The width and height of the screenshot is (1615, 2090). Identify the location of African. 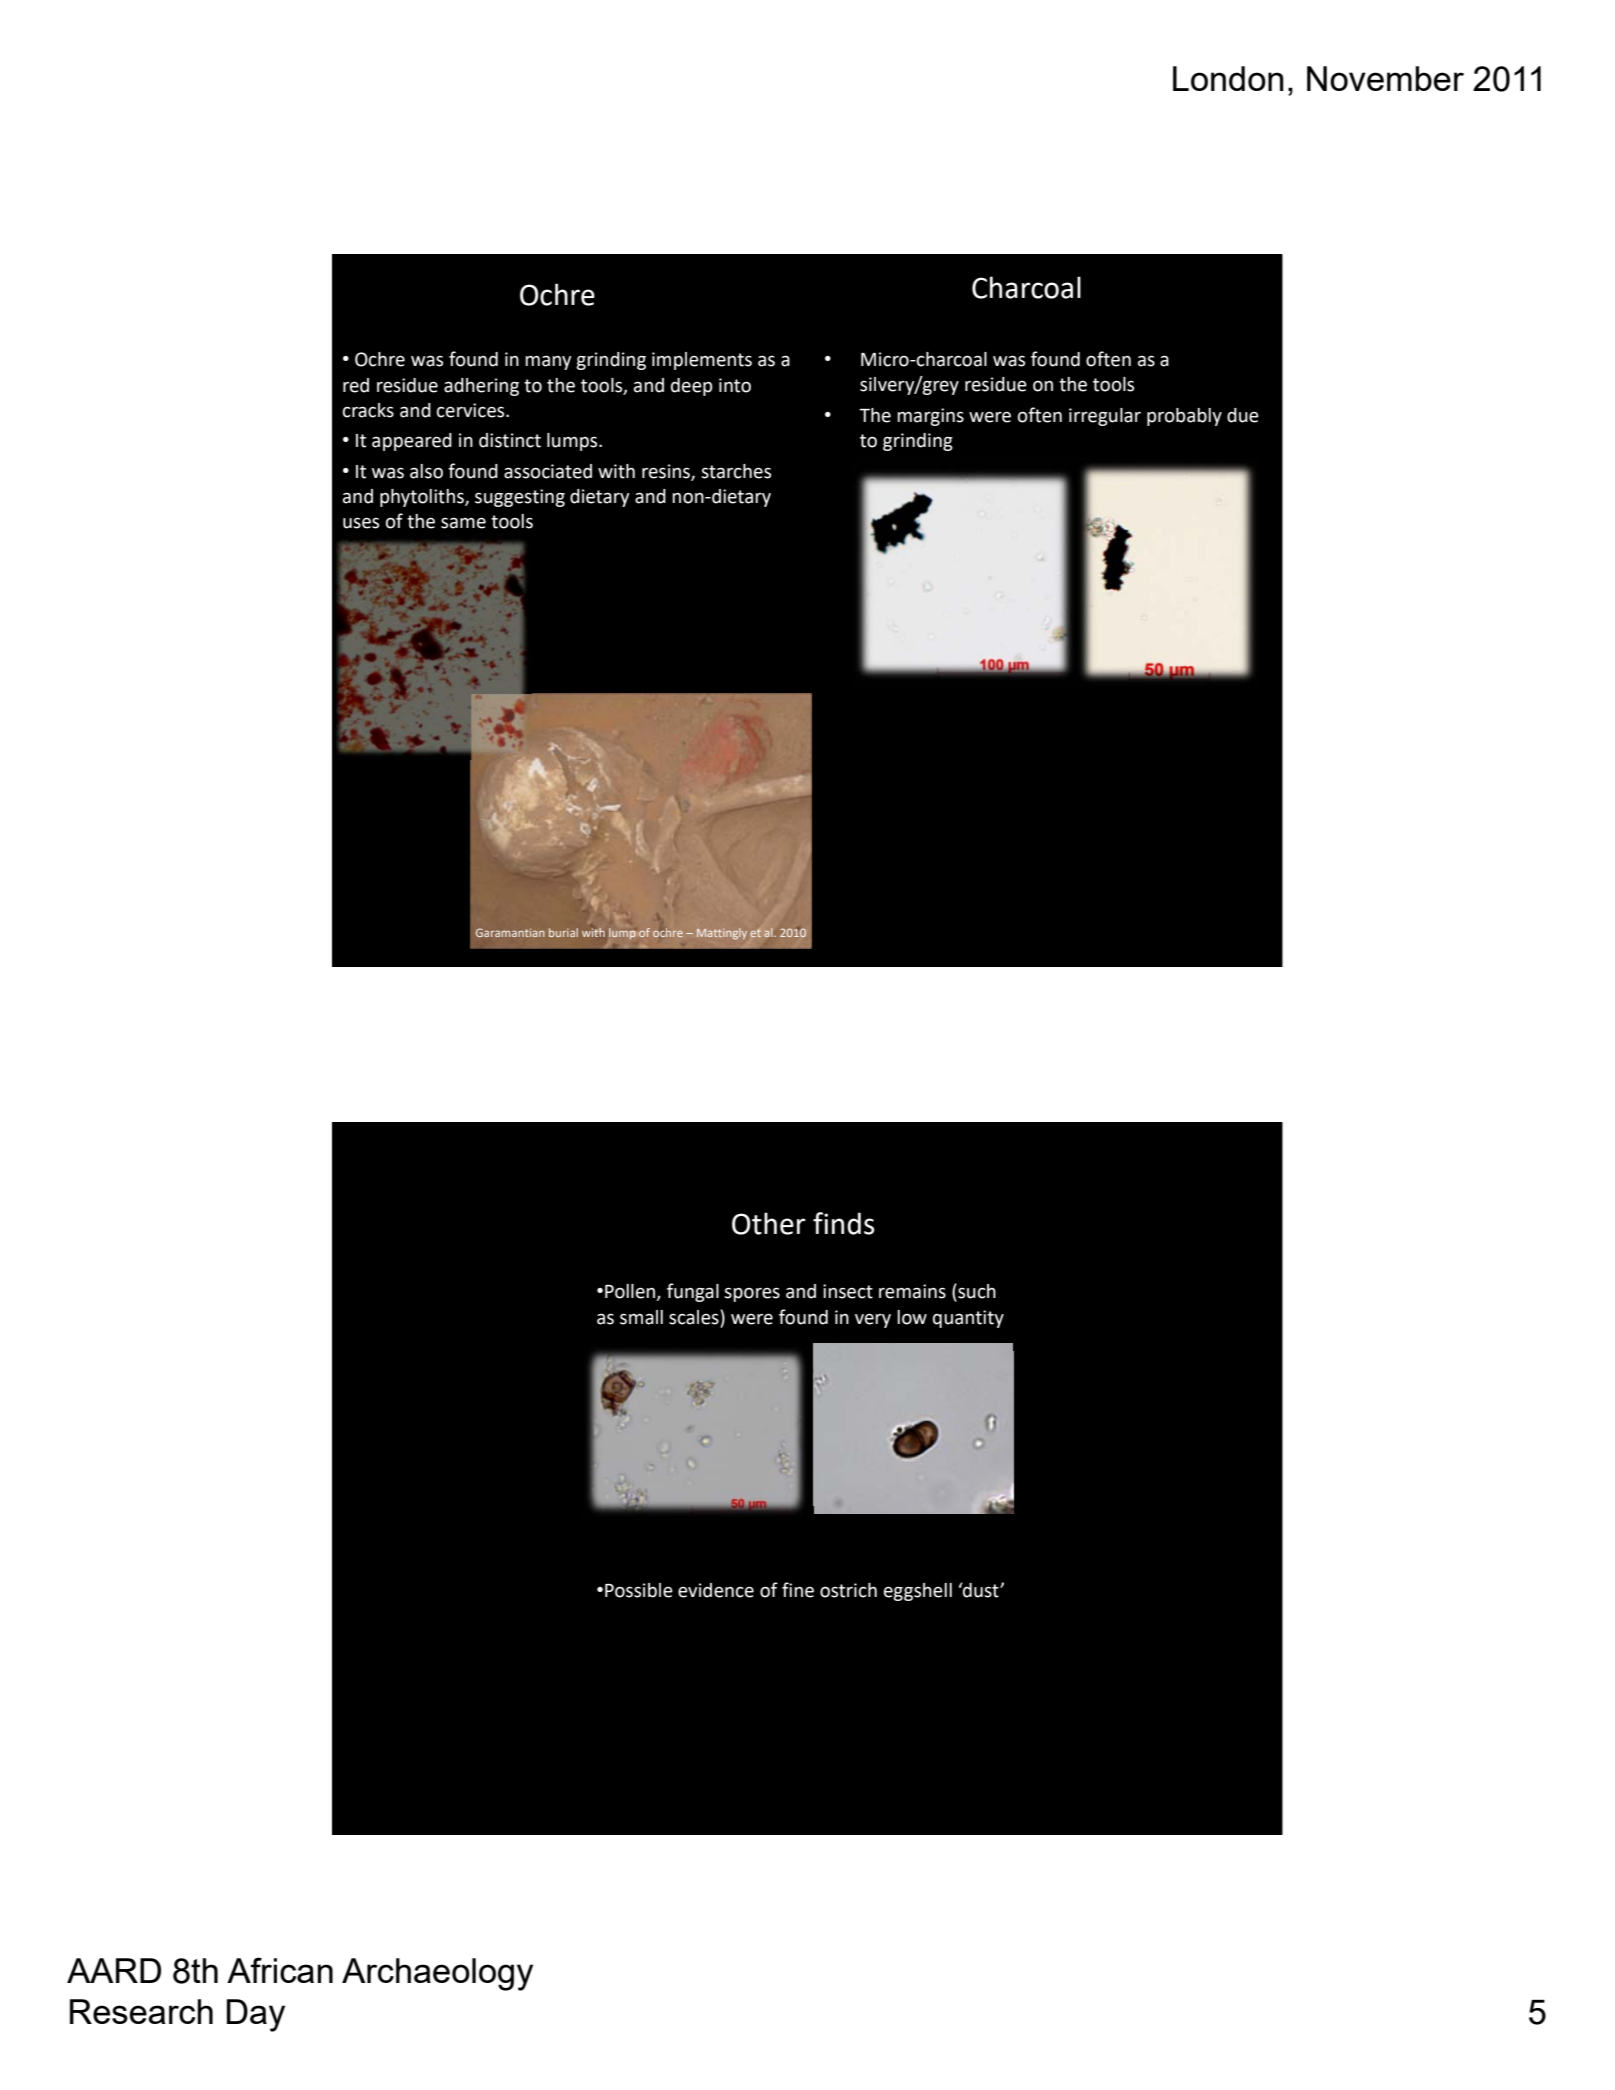
(280, 1970).
